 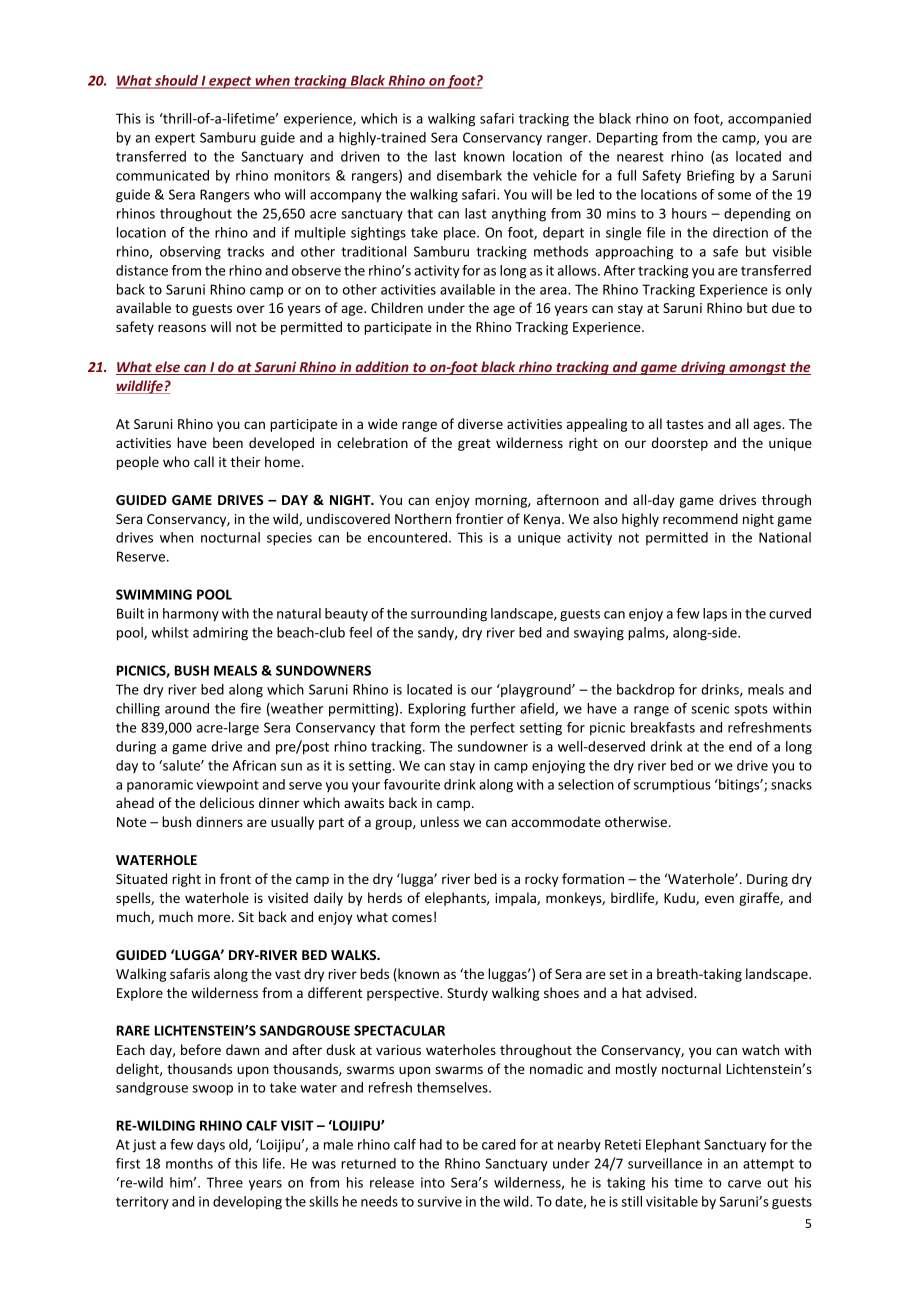 I want to click on into, so click(x=433, y=1182).
